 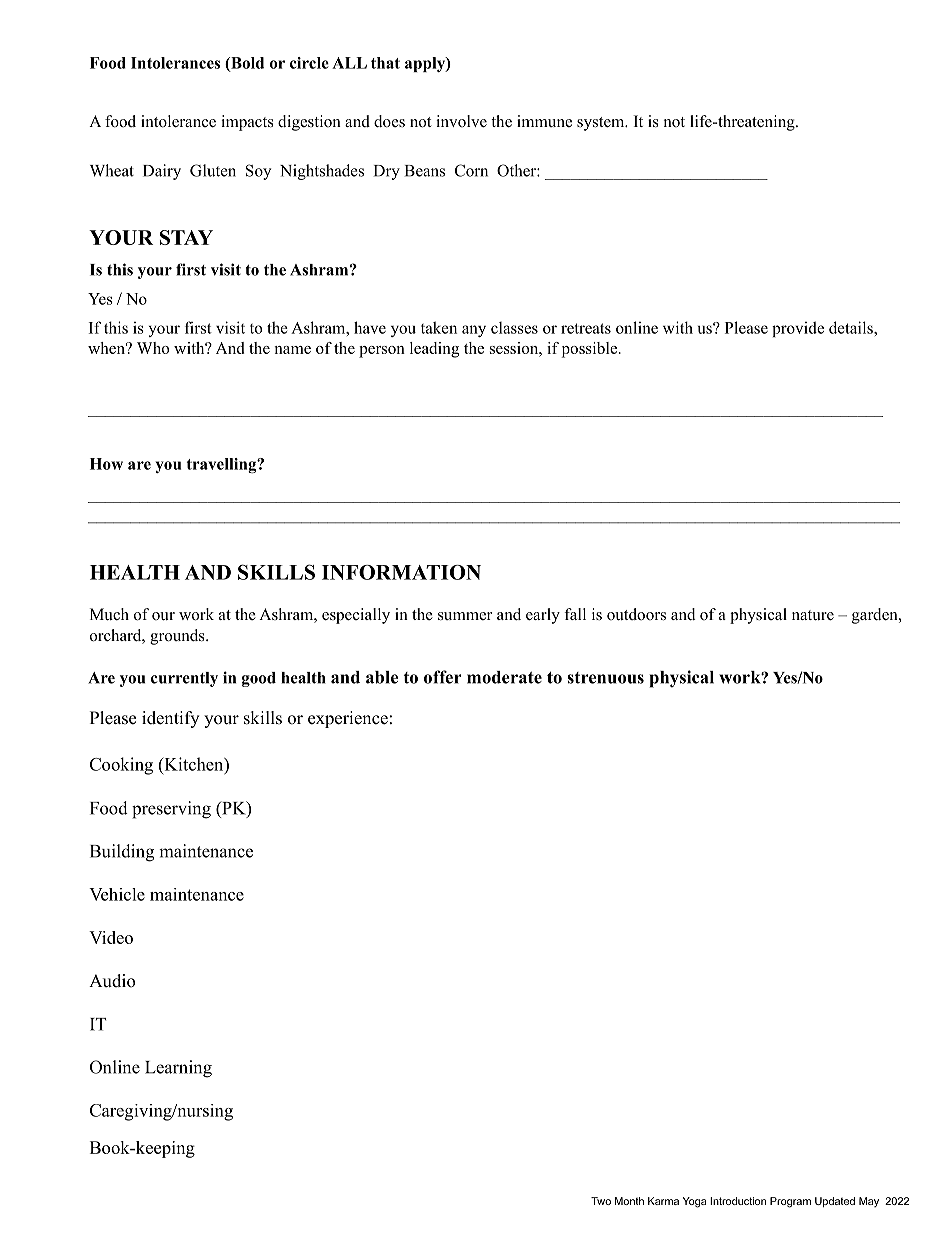 I want to click on Who, so click(x=153, y=348).
